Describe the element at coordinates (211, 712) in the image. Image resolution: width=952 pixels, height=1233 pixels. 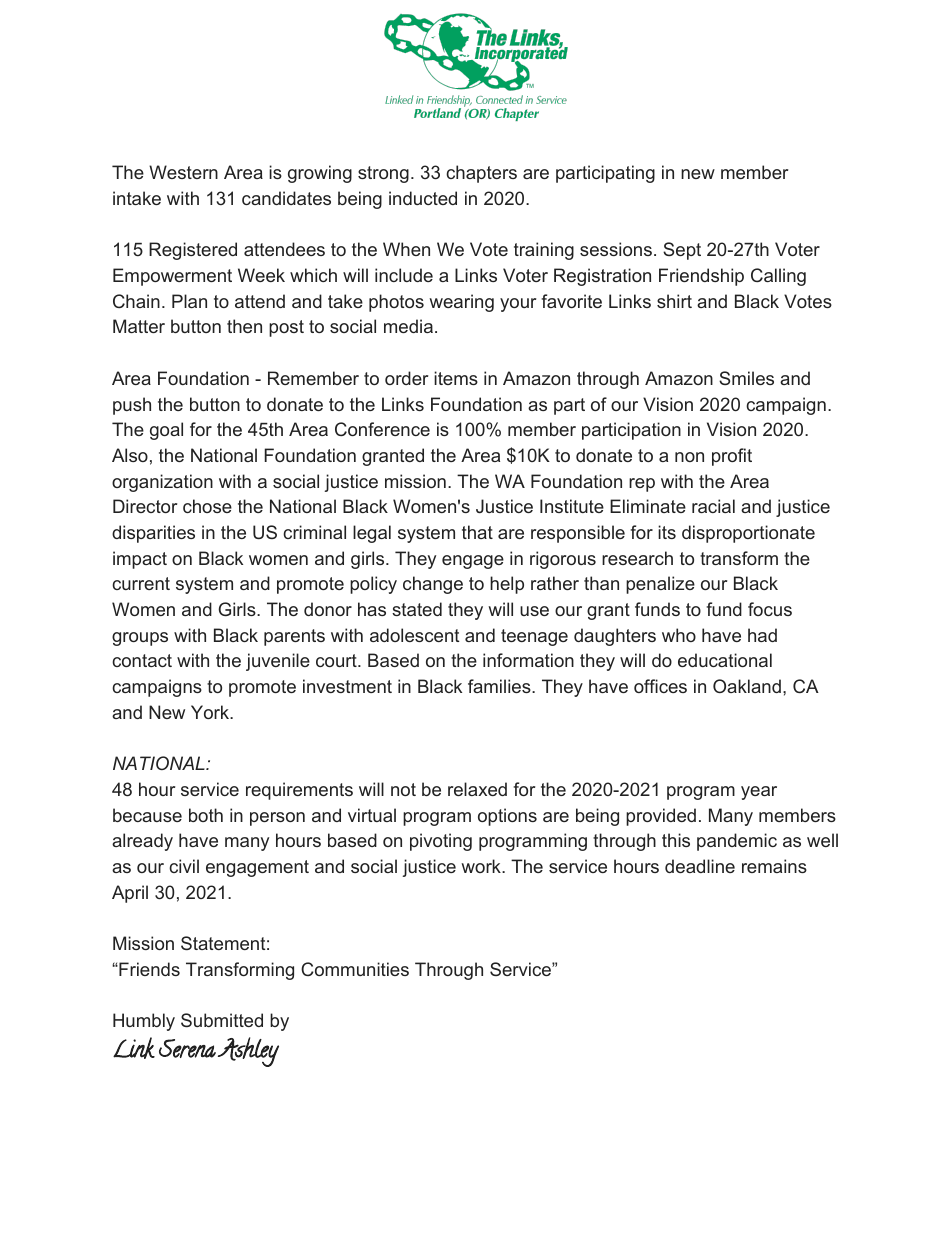
I see `York` at that location.
